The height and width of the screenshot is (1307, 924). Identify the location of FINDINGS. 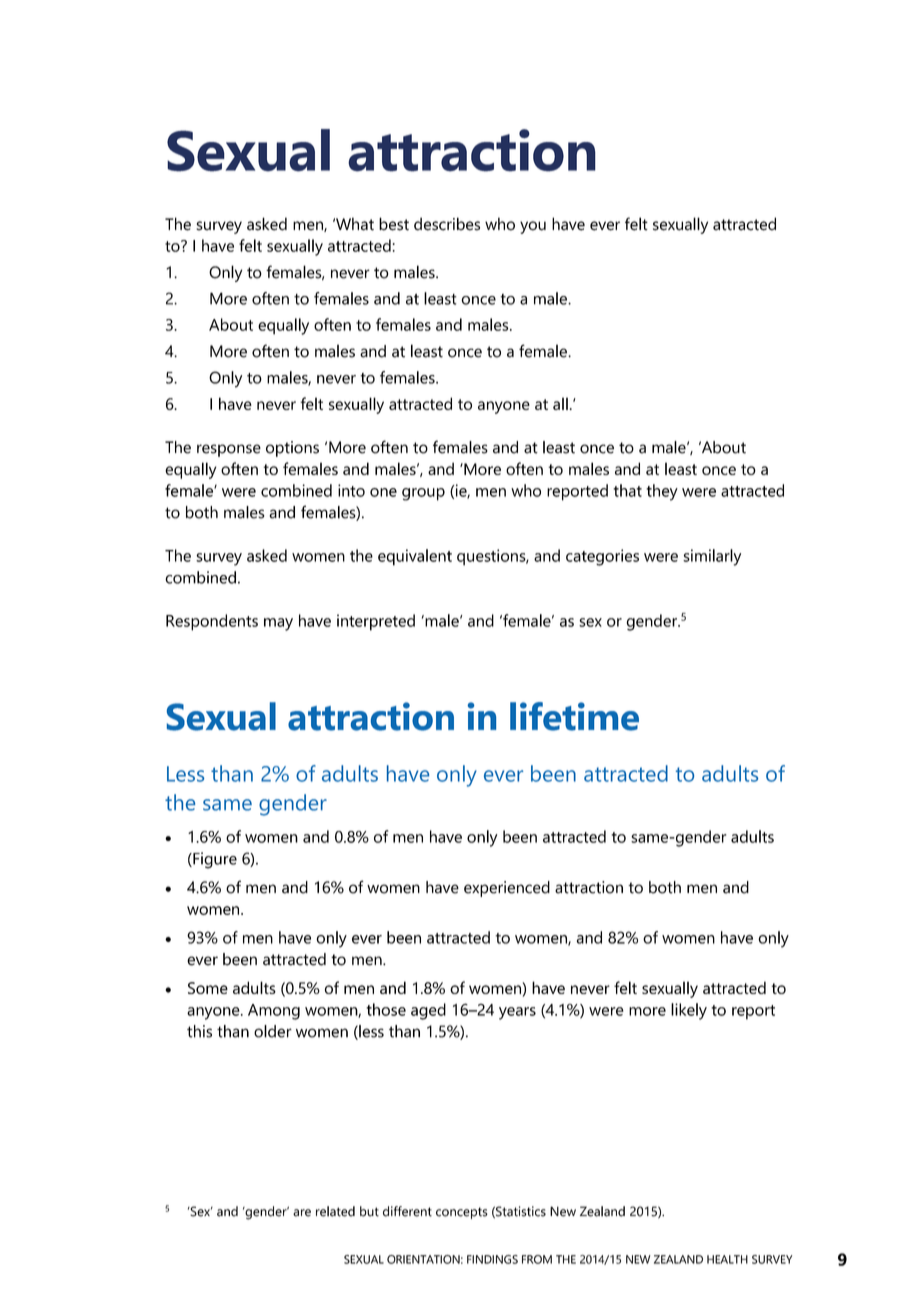
(492, 1259).
